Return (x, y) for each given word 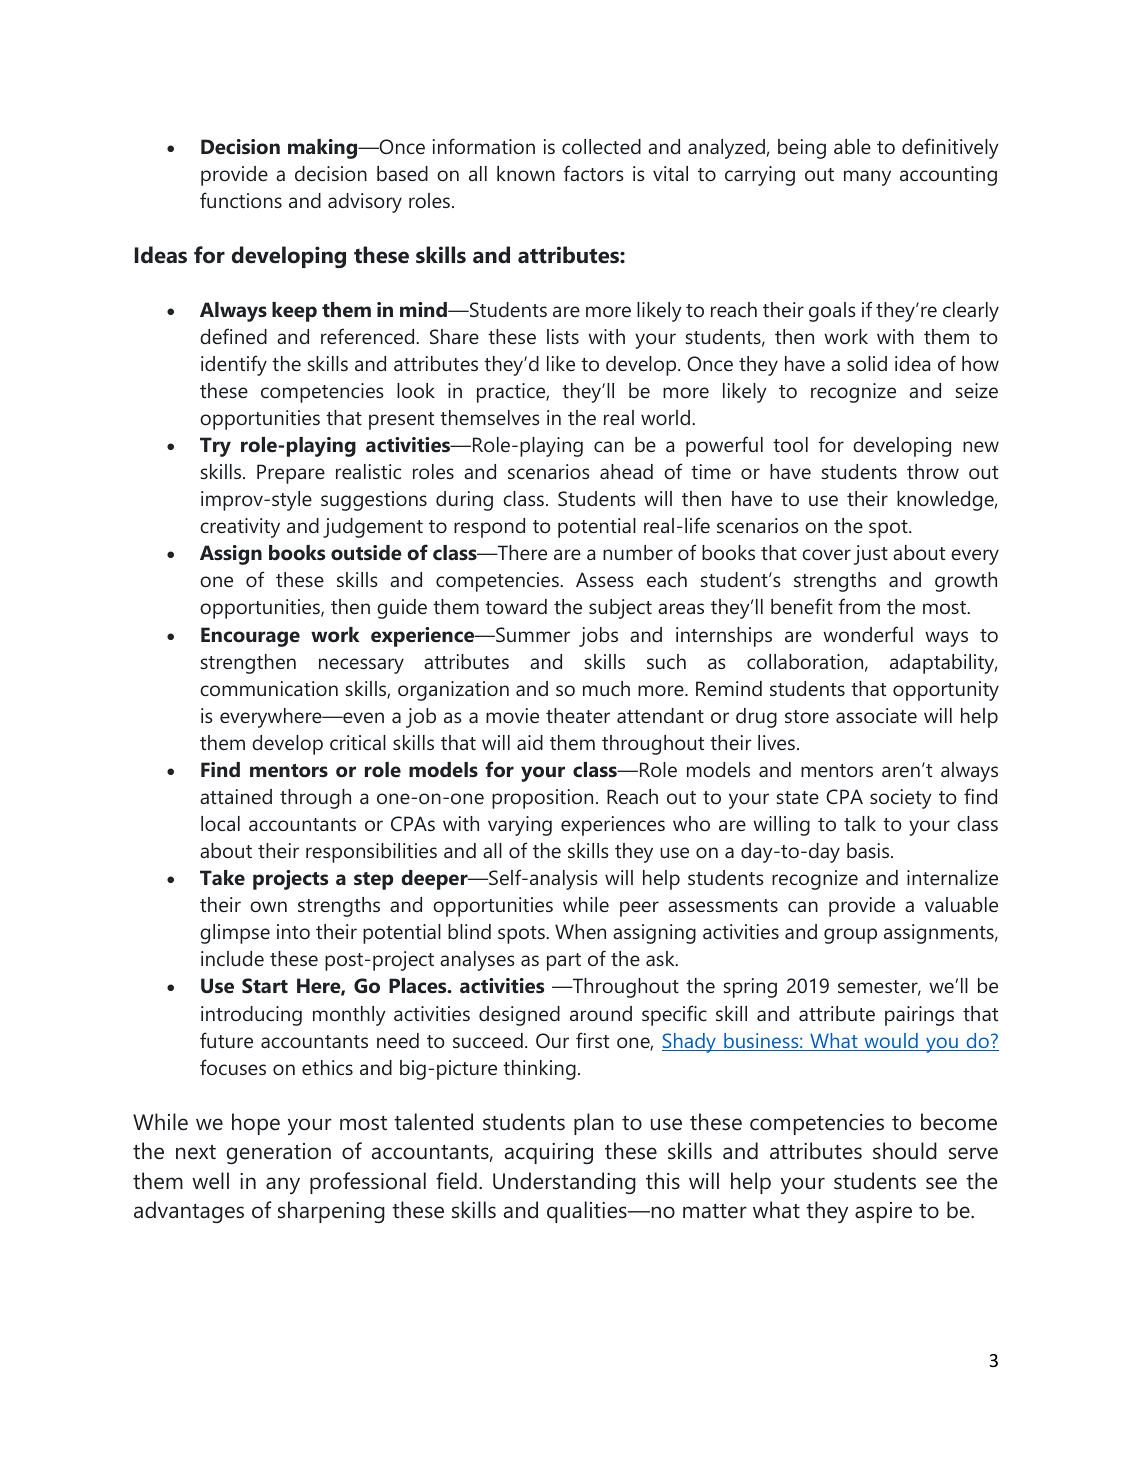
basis (869, 850)
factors (594, 173)
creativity (240, 528)
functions (241, 200)
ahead (626, 471)
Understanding (564, 1183)
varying (520, 826)
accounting (948, 176)
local (220, 823)
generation (279, 1153)
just (870, 555)
